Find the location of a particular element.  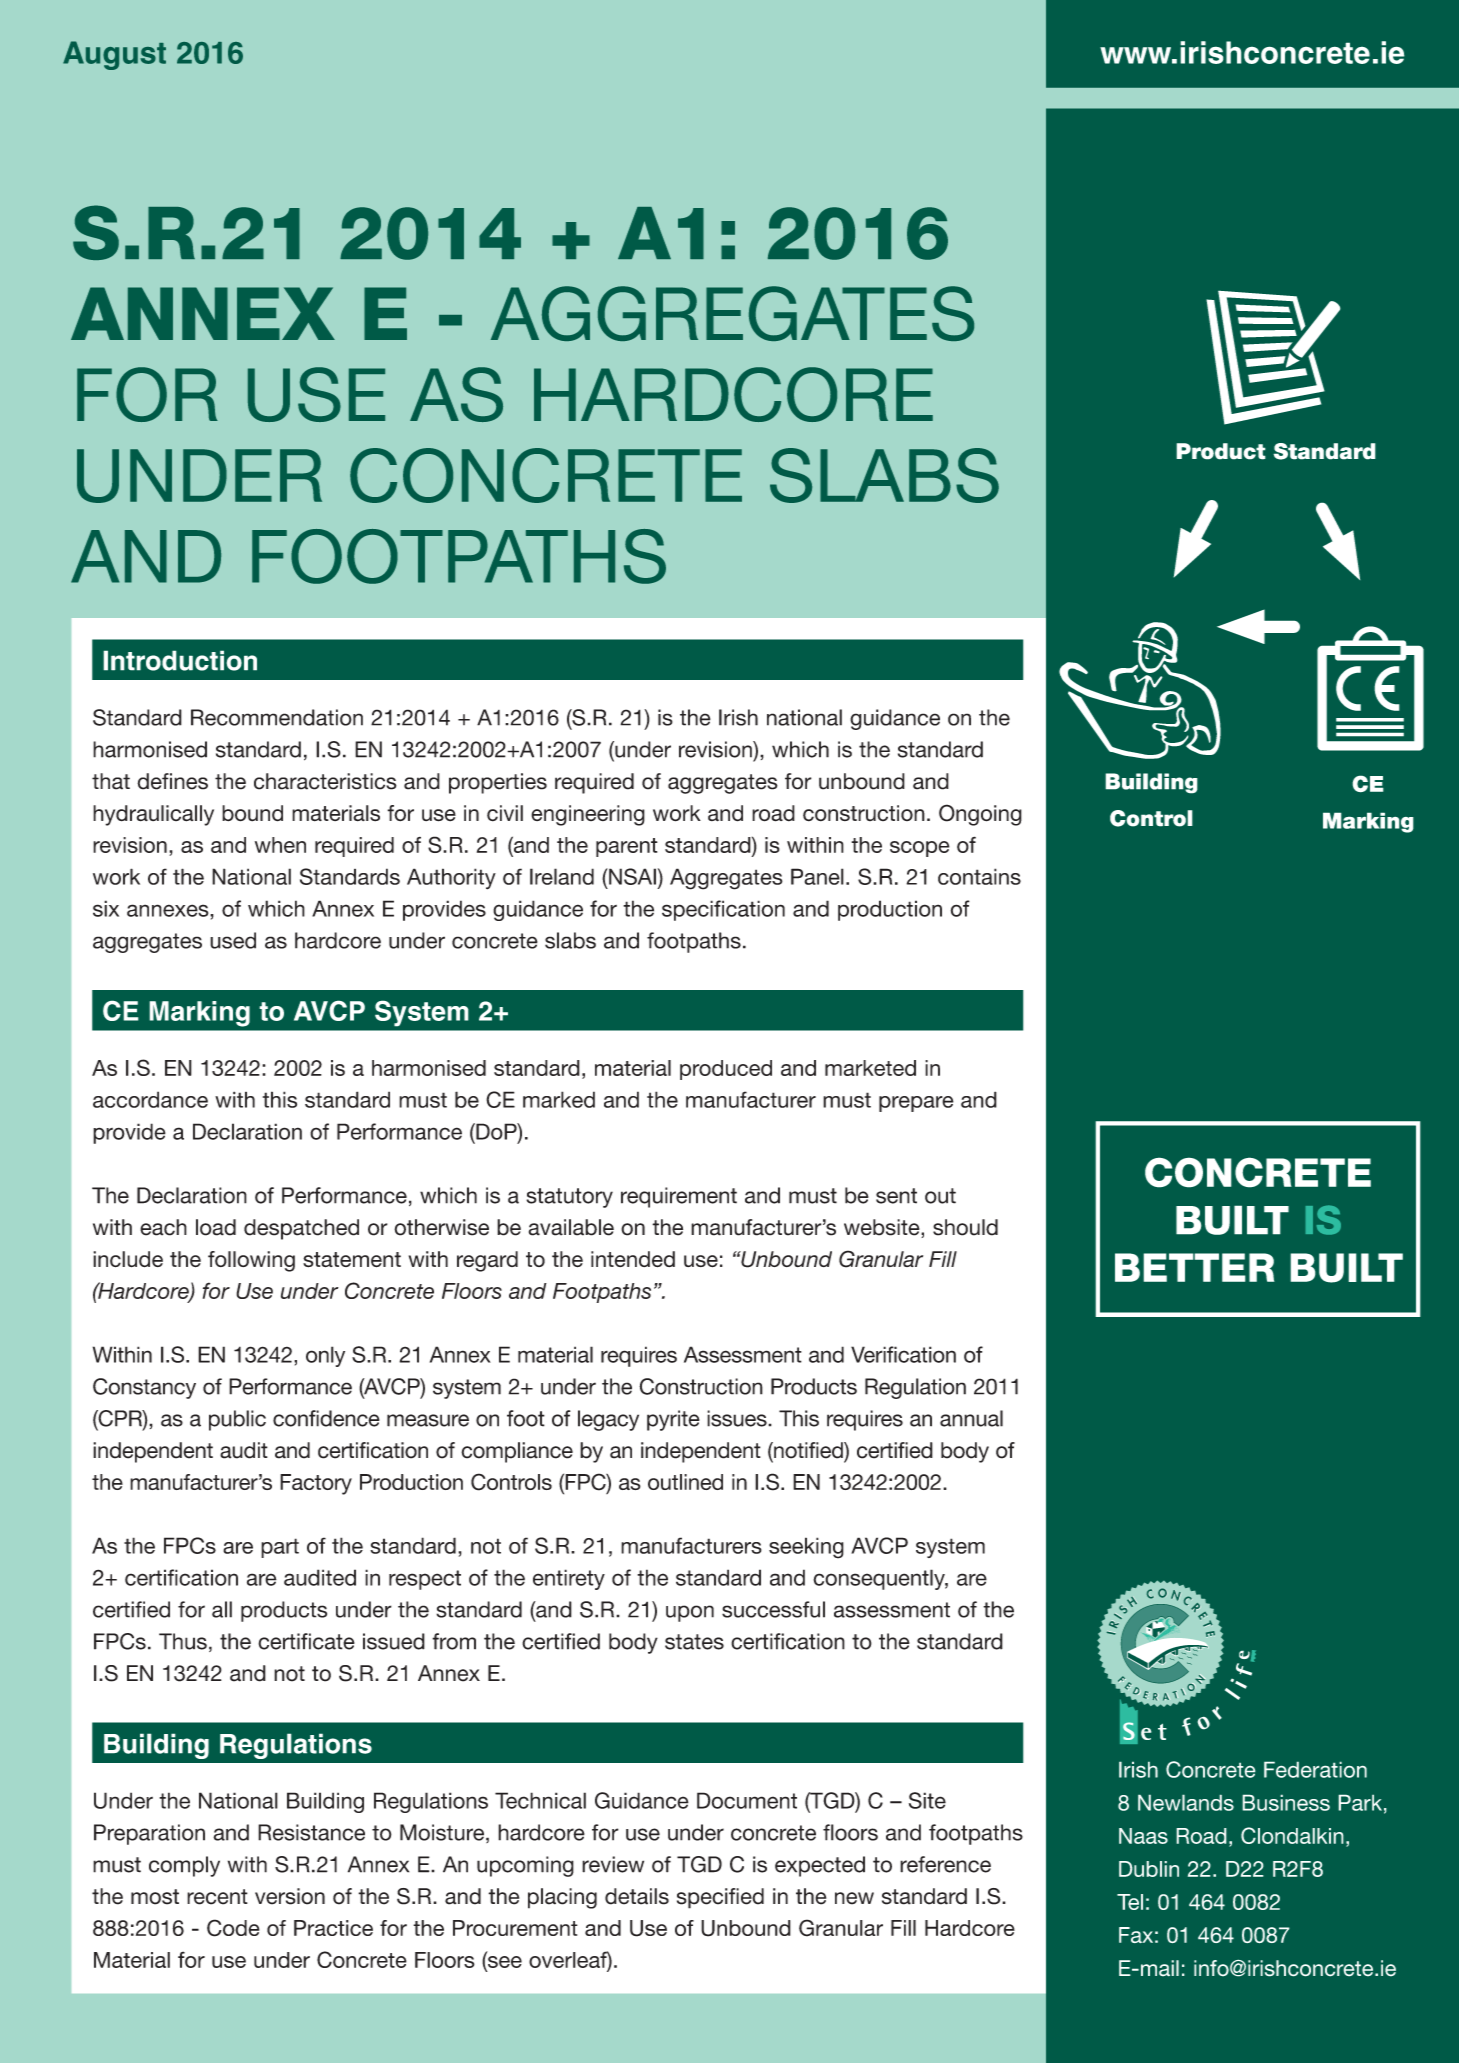

engineering is located at coordinates (588, 815).
